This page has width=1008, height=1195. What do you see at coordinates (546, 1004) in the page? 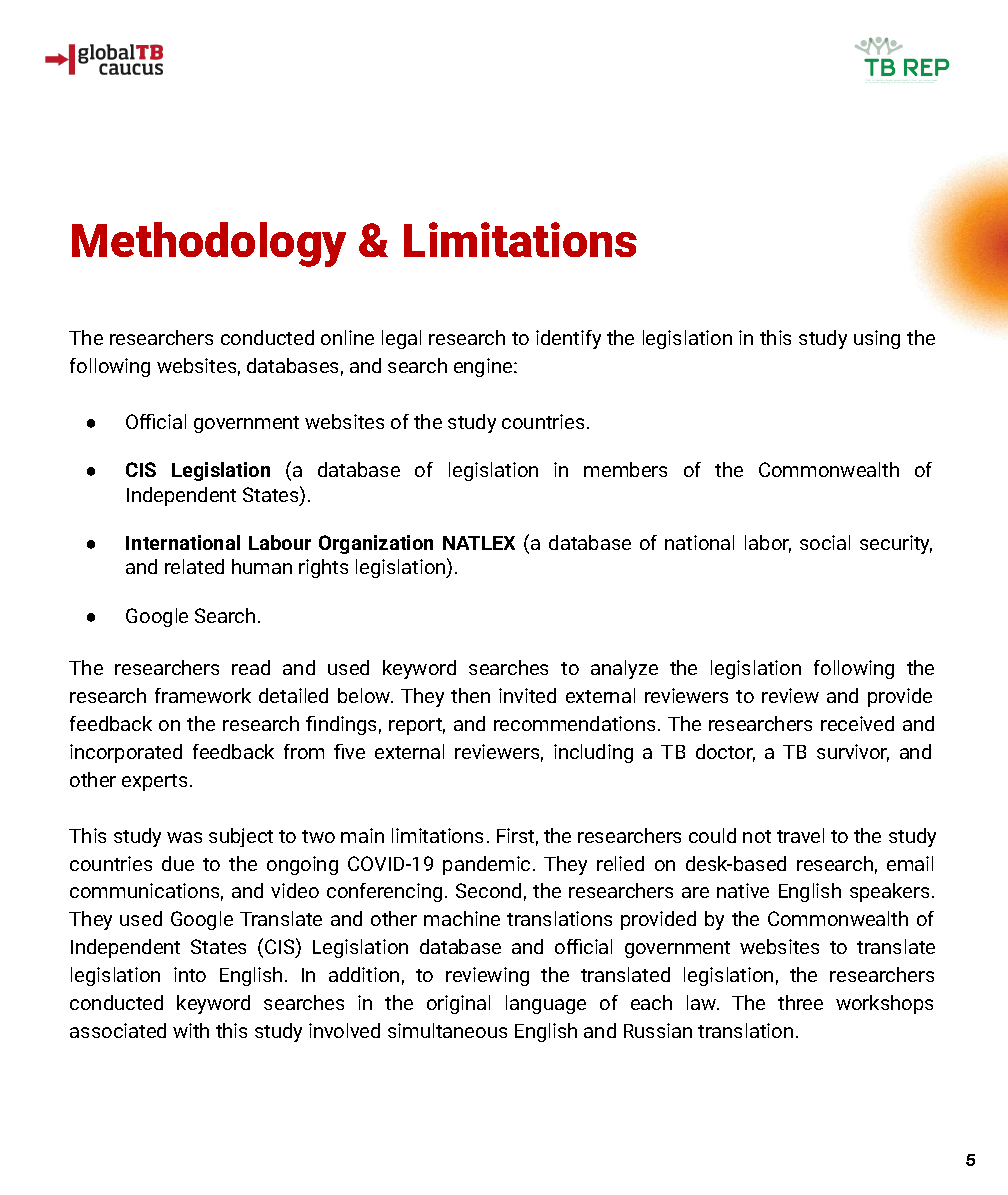
I see `language` at bounding box center [546, 1004].
